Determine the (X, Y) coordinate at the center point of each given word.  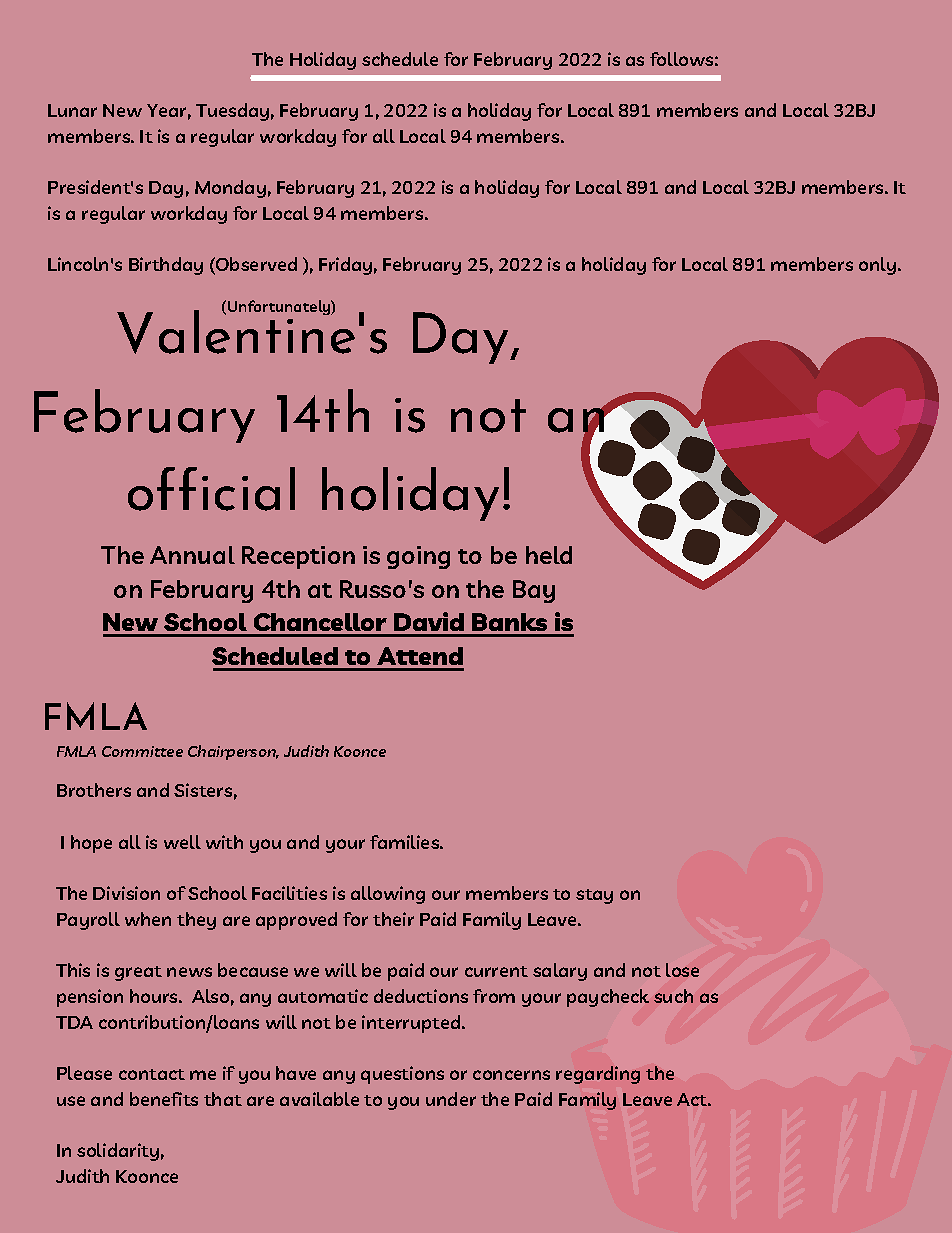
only (879, 266)
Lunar (72, 110)
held (549, 555)
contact (152, 1074)
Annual (192, 555)
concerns (511, 1075)
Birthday (166, 266)
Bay (534, 591)
